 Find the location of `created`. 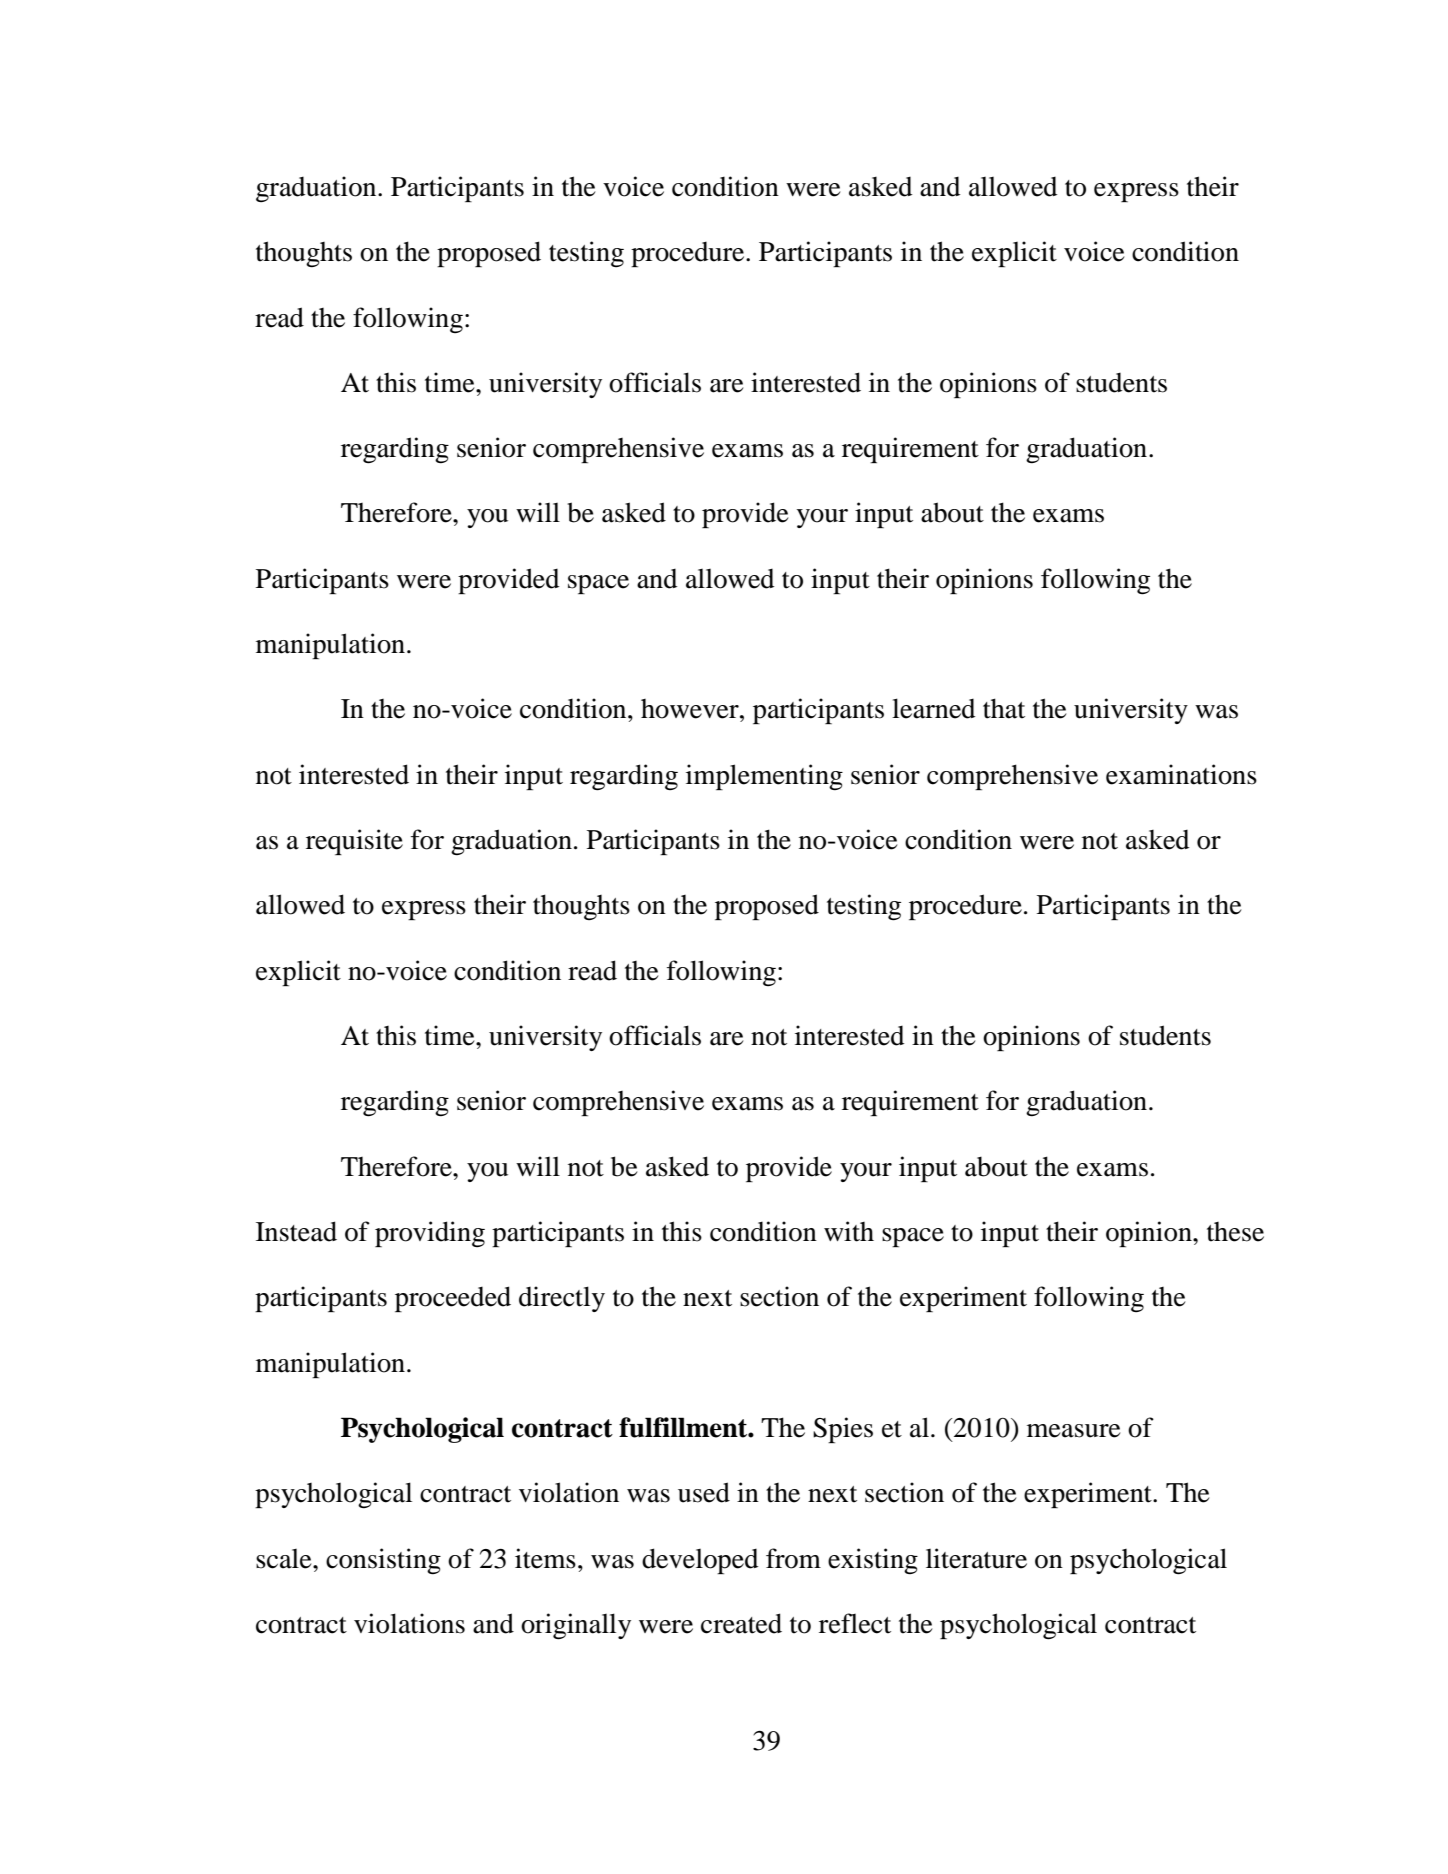

created is located at coordinates (741, 1623).
